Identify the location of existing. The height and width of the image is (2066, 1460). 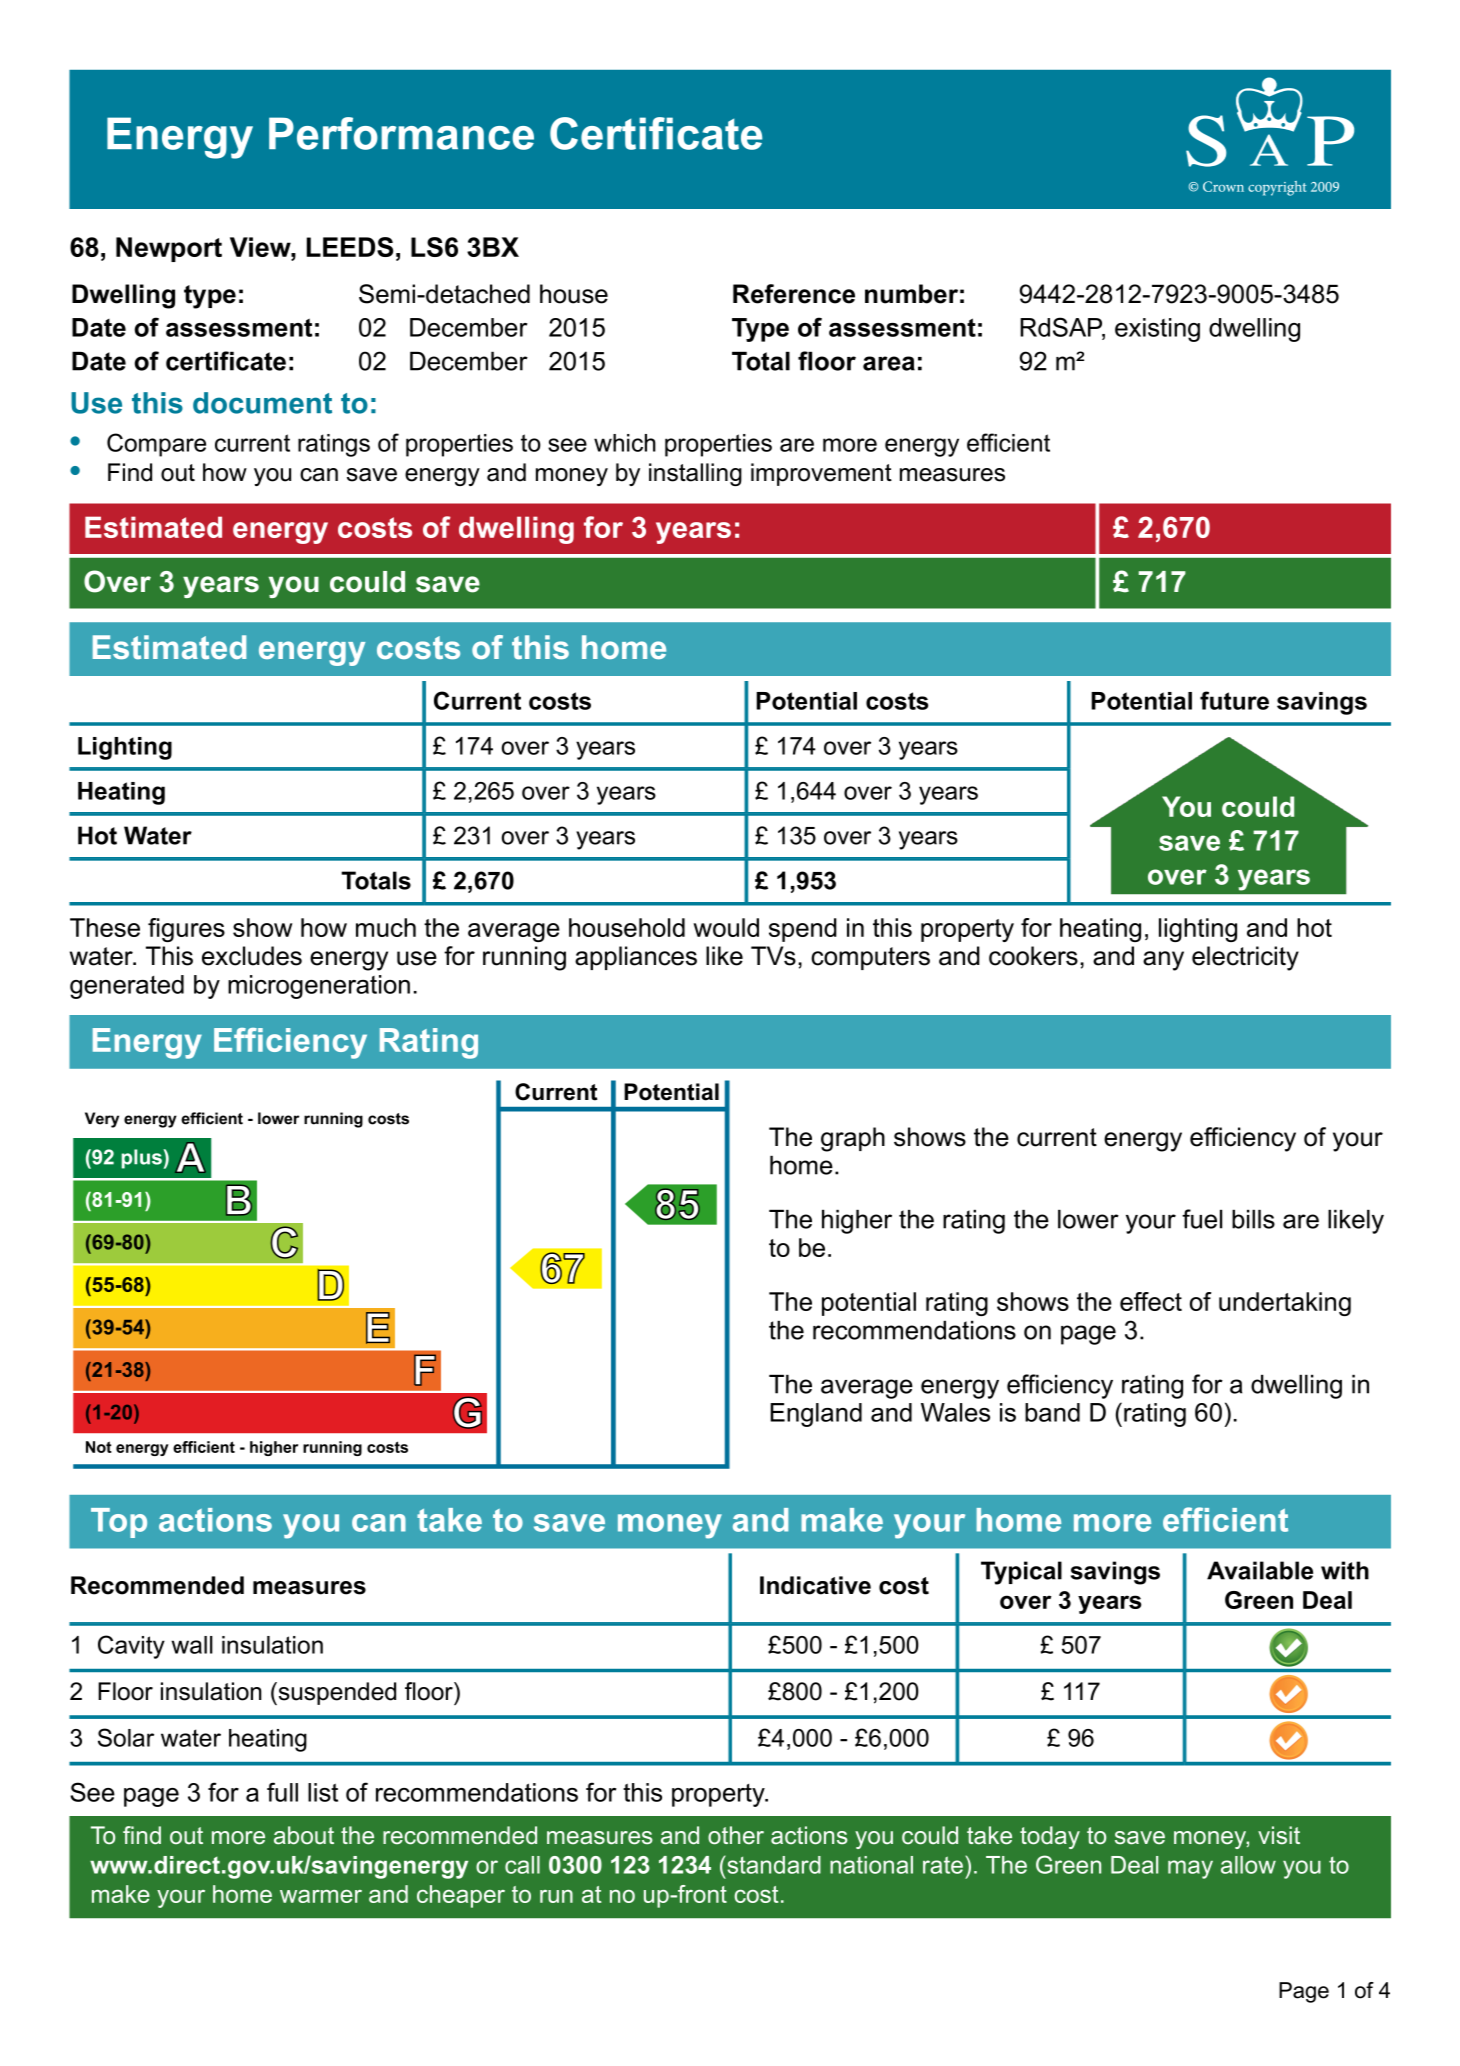
(1157, 330).
